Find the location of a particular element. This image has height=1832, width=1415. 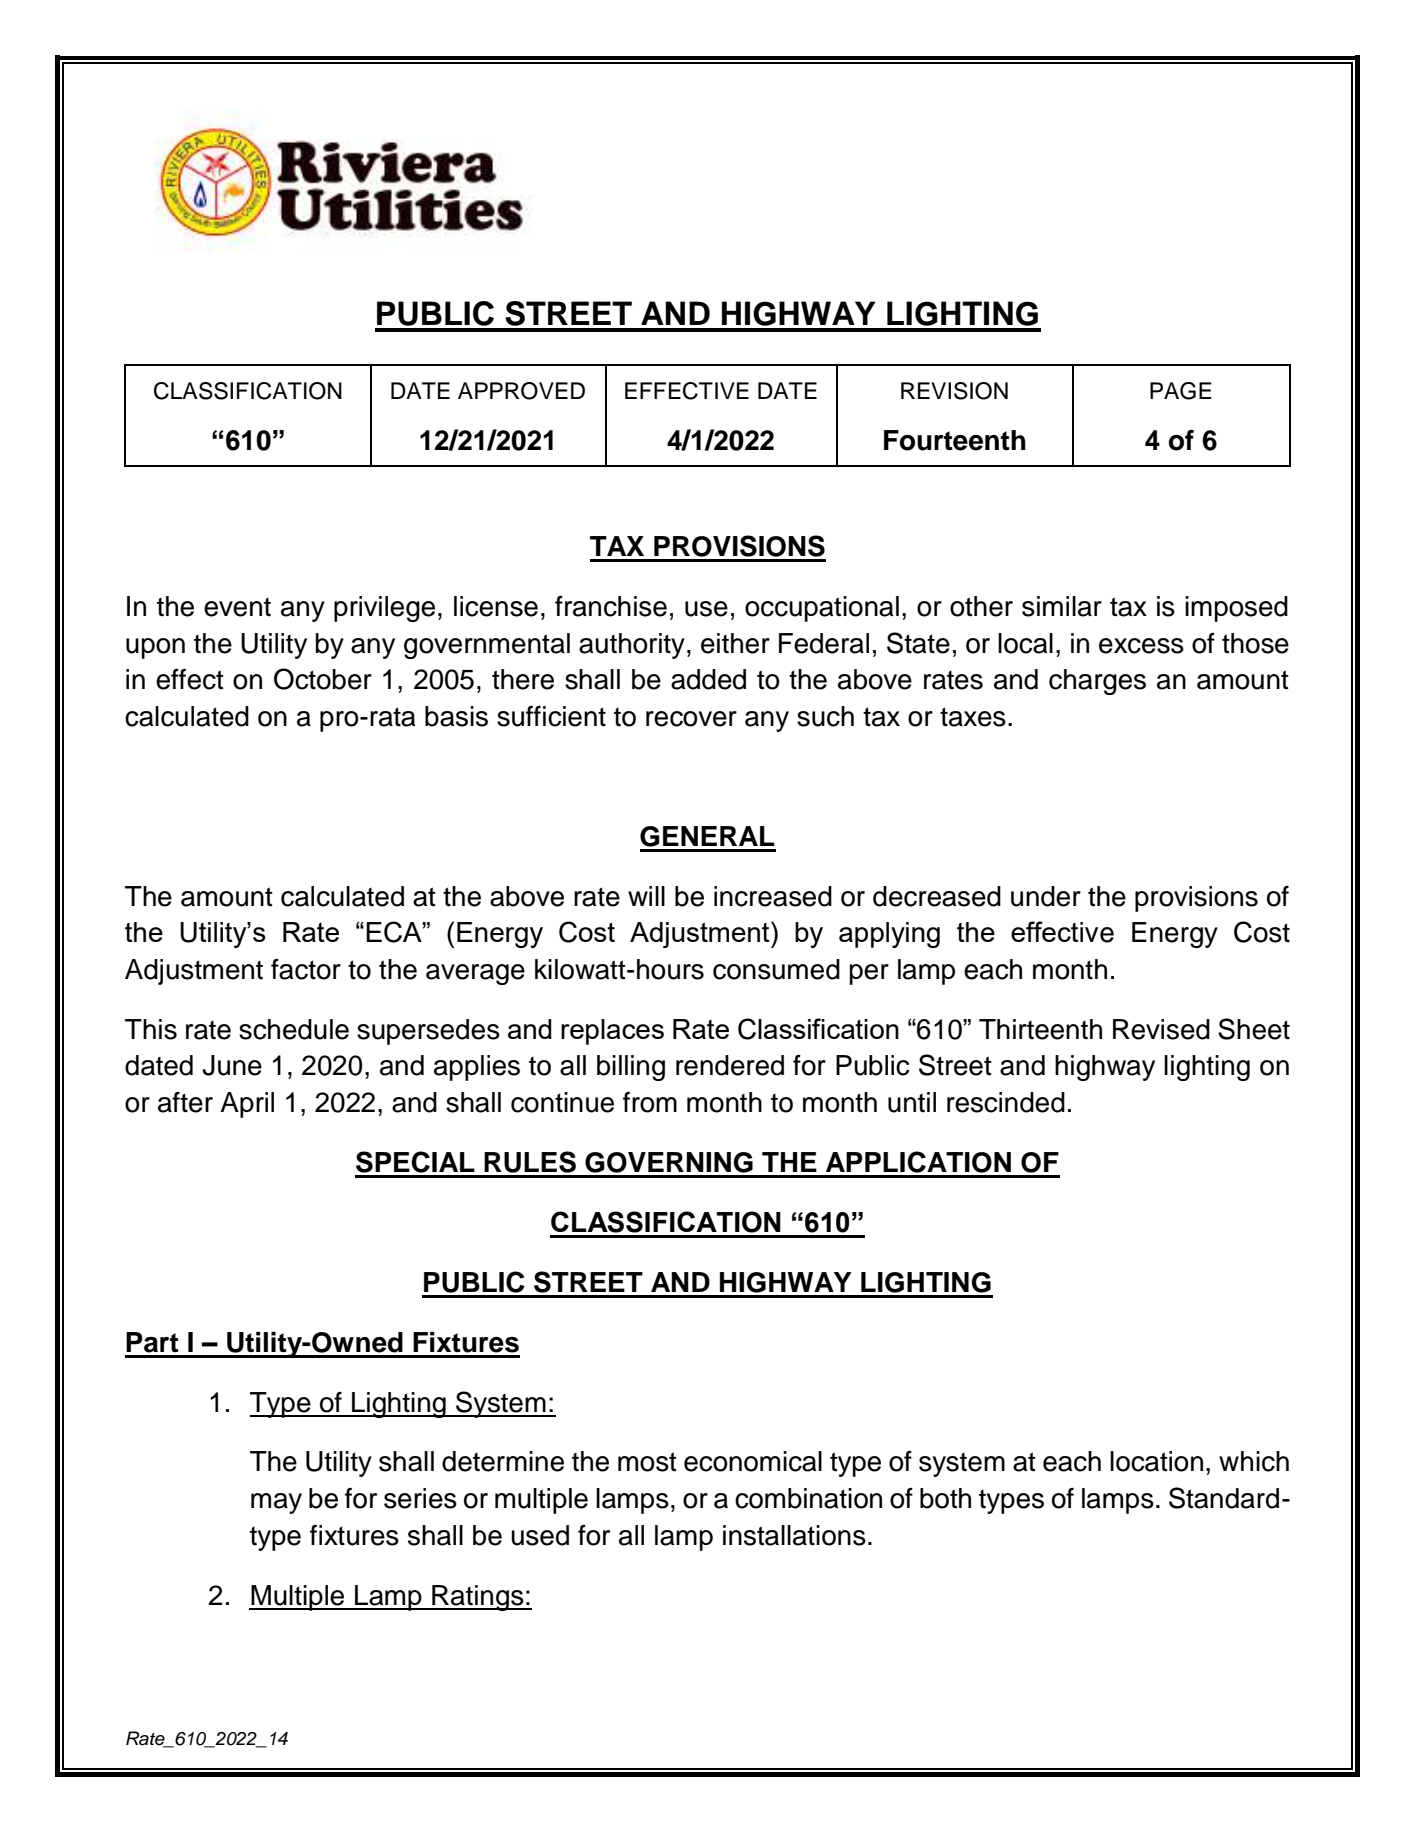

both is located at coordinates (945, 1498).
